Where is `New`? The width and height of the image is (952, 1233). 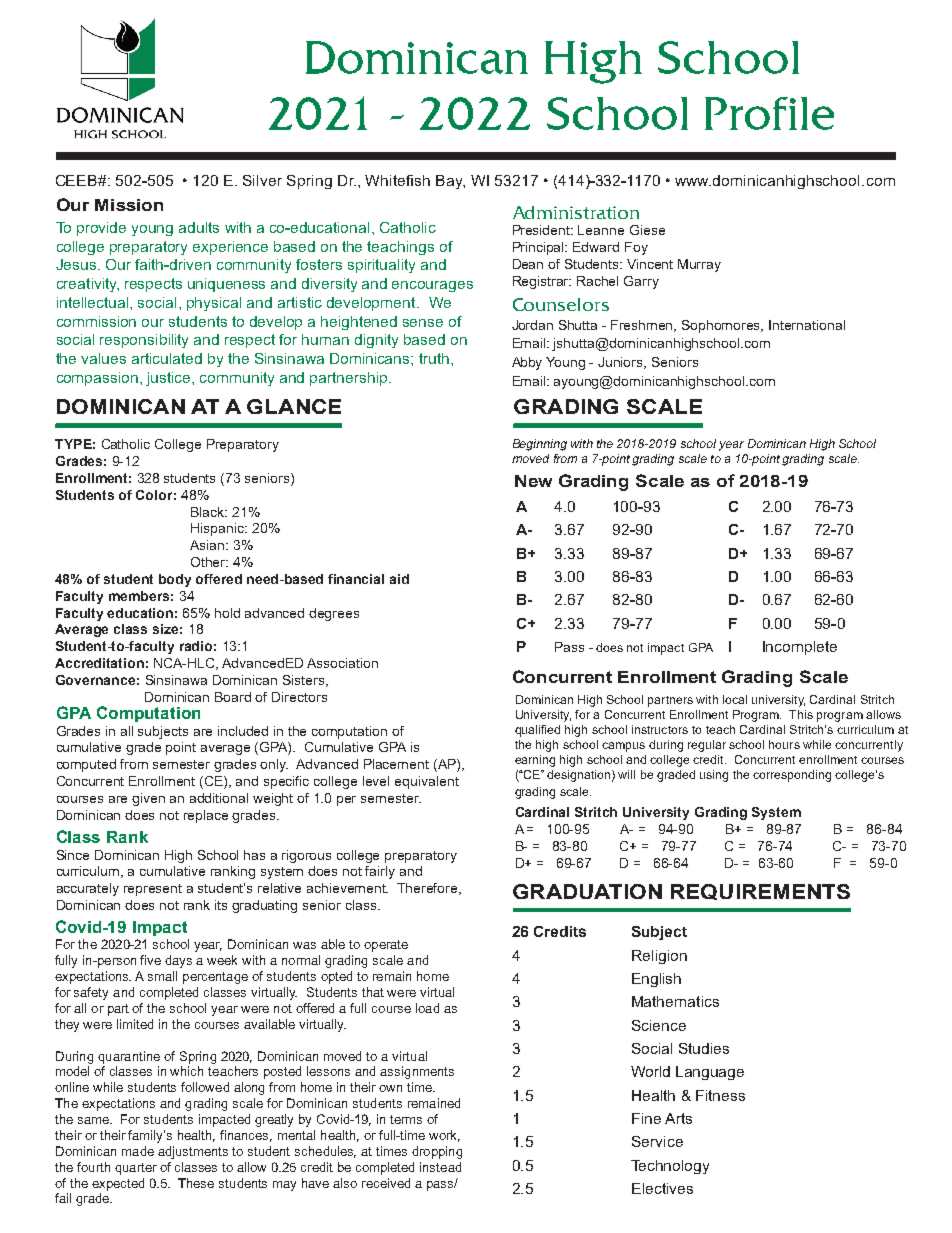 New is located at coordinates (533, 481).
